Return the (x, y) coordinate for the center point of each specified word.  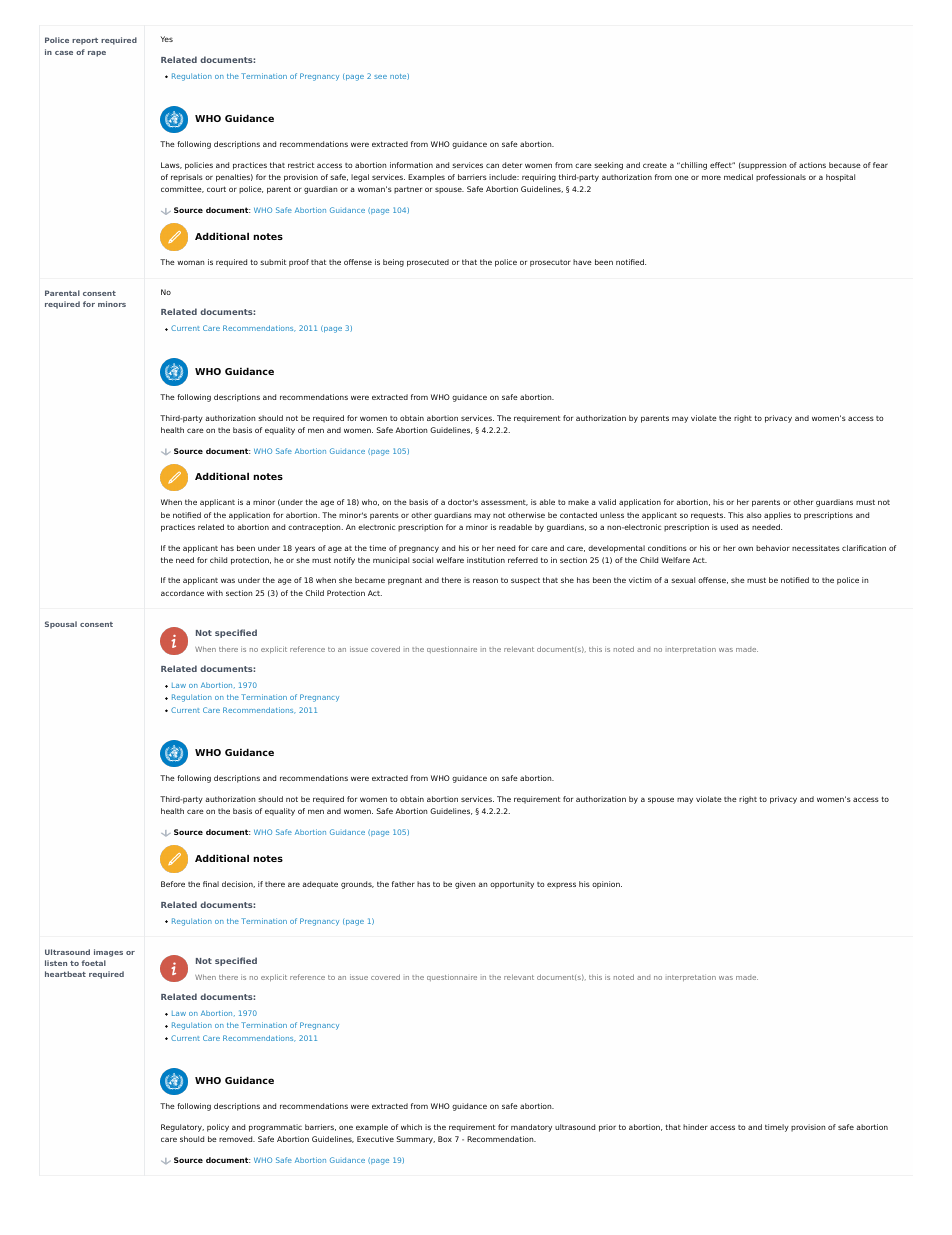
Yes (167, 39)
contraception (315, 528)
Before (173, 884)
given (465, 885)
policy (218, 1128)
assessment (504, 503)
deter (512, 165)
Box (445, 1139)
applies (777, 516)
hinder (695, 1127)
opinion (607, 885)
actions (812, 165)
